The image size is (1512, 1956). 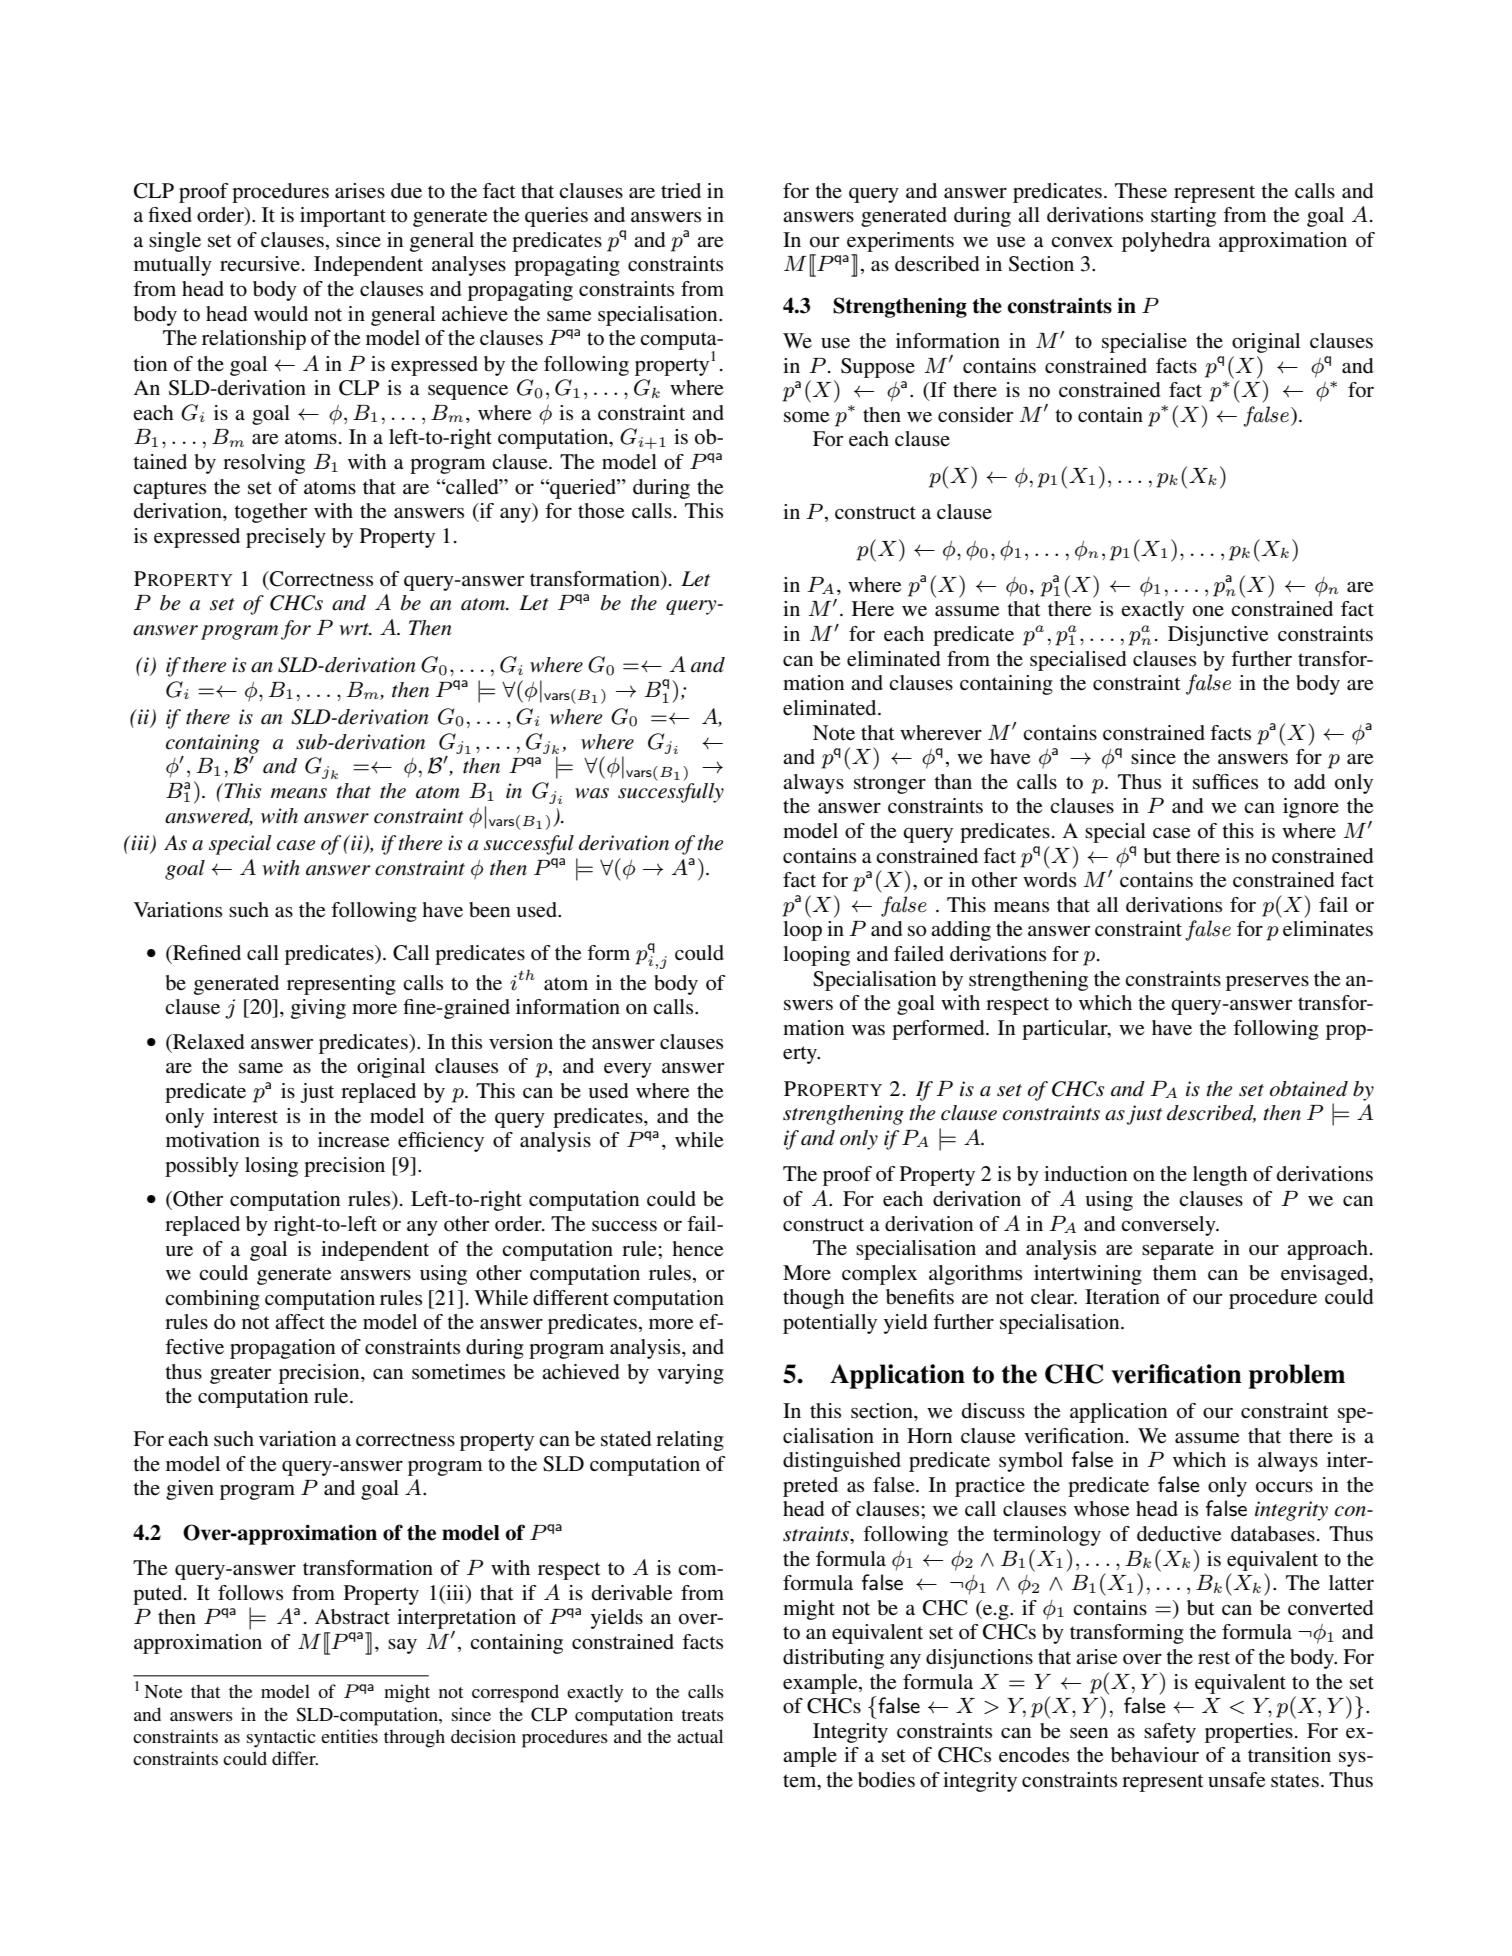 What do you see at coordinates (343, 217) in the document?
I see `important` at bounding box center [343, 217].
